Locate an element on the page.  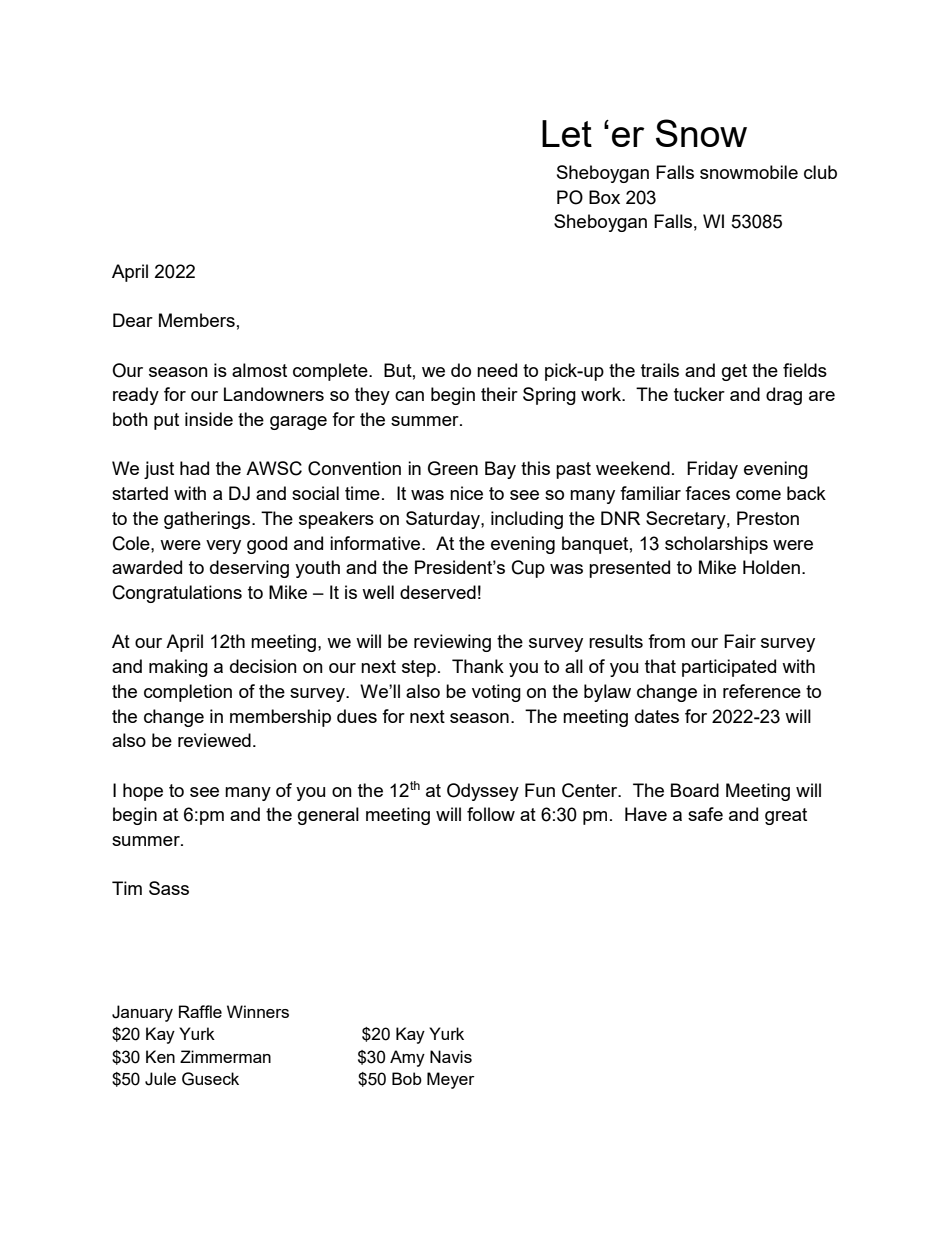
Odyssey is located at coordinates (483, 792).
